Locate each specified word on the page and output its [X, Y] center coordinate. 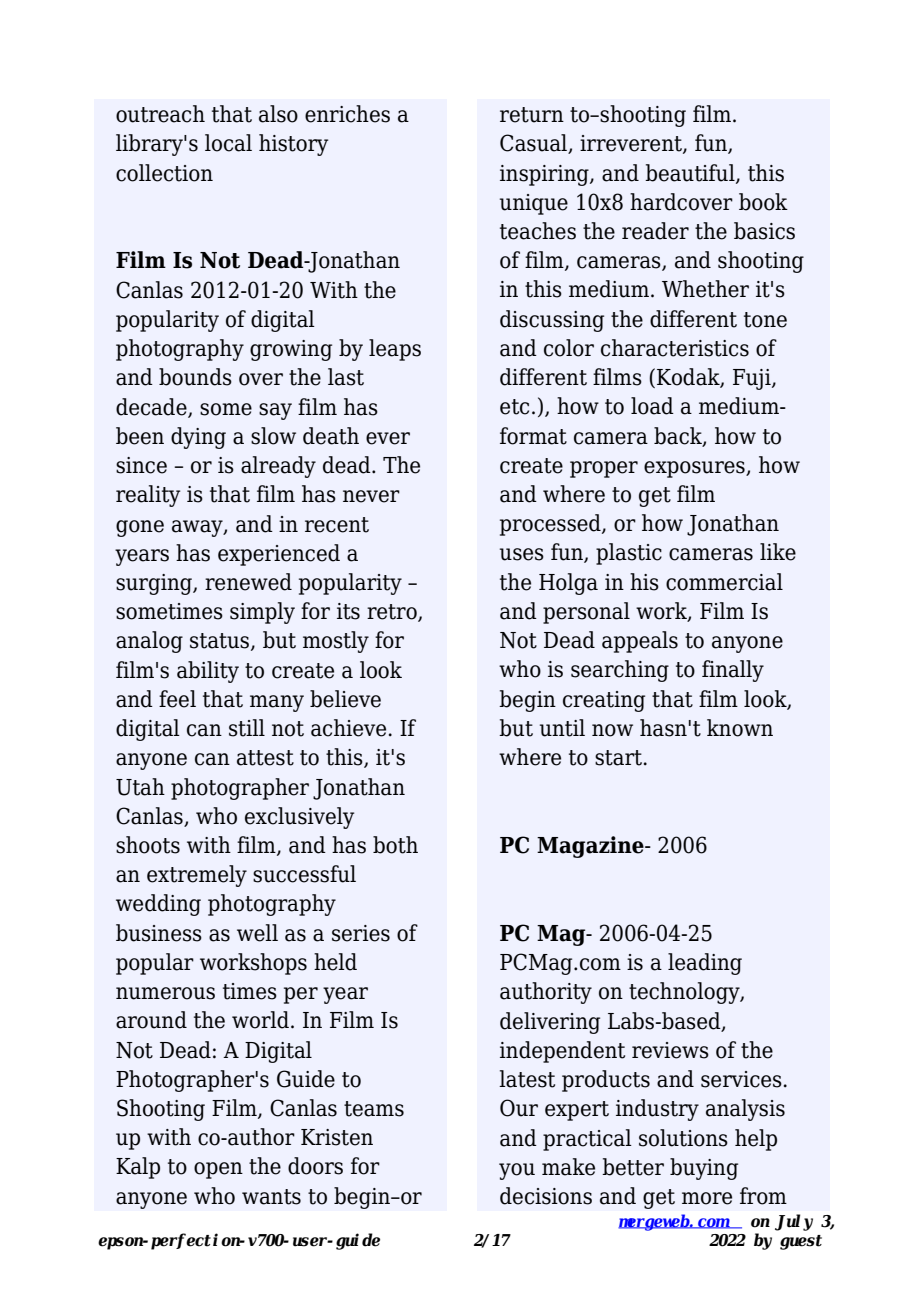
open [218, 1170]
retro [393, 613]
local [228, 143]
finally [733, 671]
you [517, 1171]
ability [208, 672]
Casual [535, 144]
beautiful [691, 173]
